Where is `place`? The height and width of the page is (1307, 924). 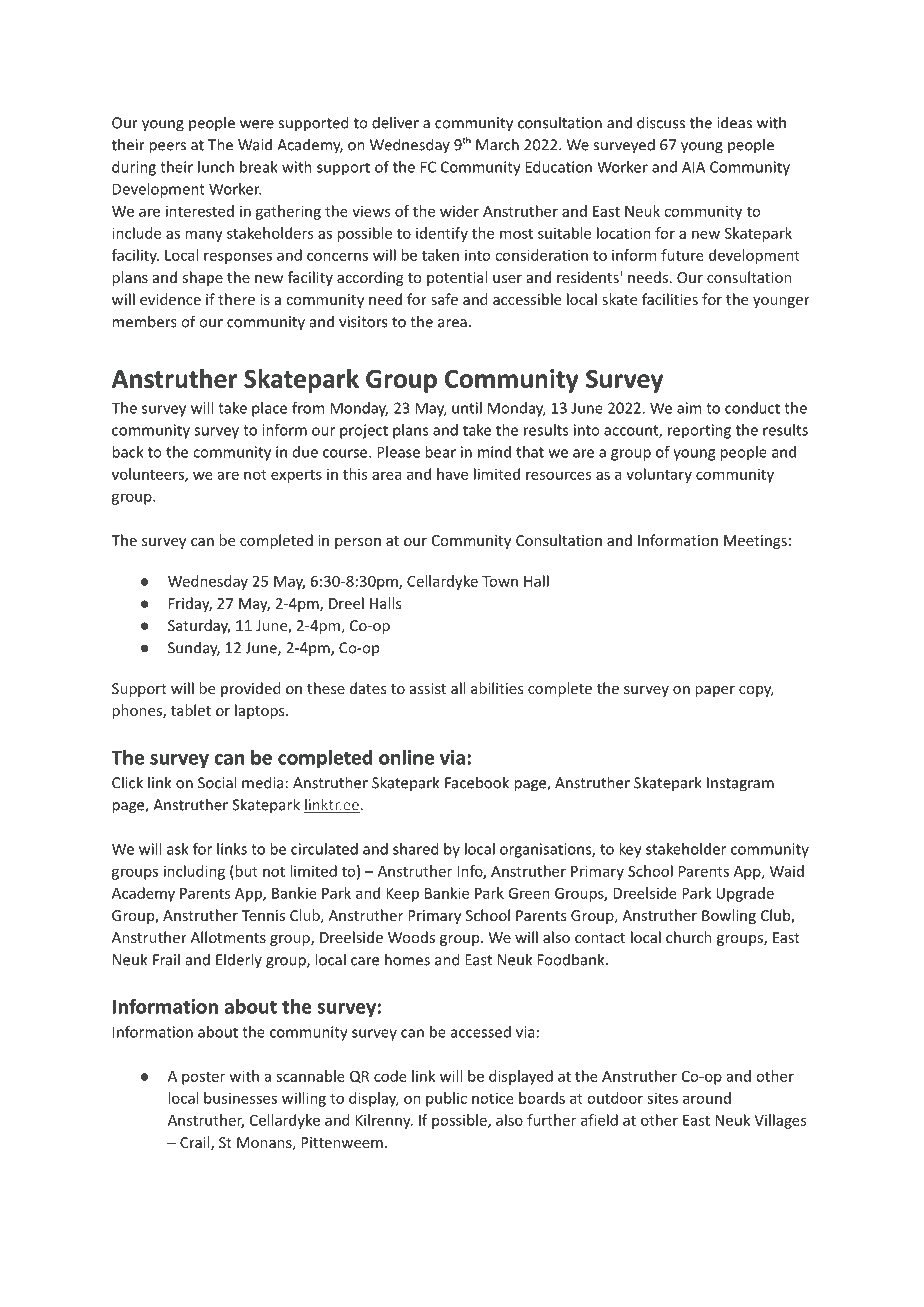
place is located at coordinates (269, 409).
